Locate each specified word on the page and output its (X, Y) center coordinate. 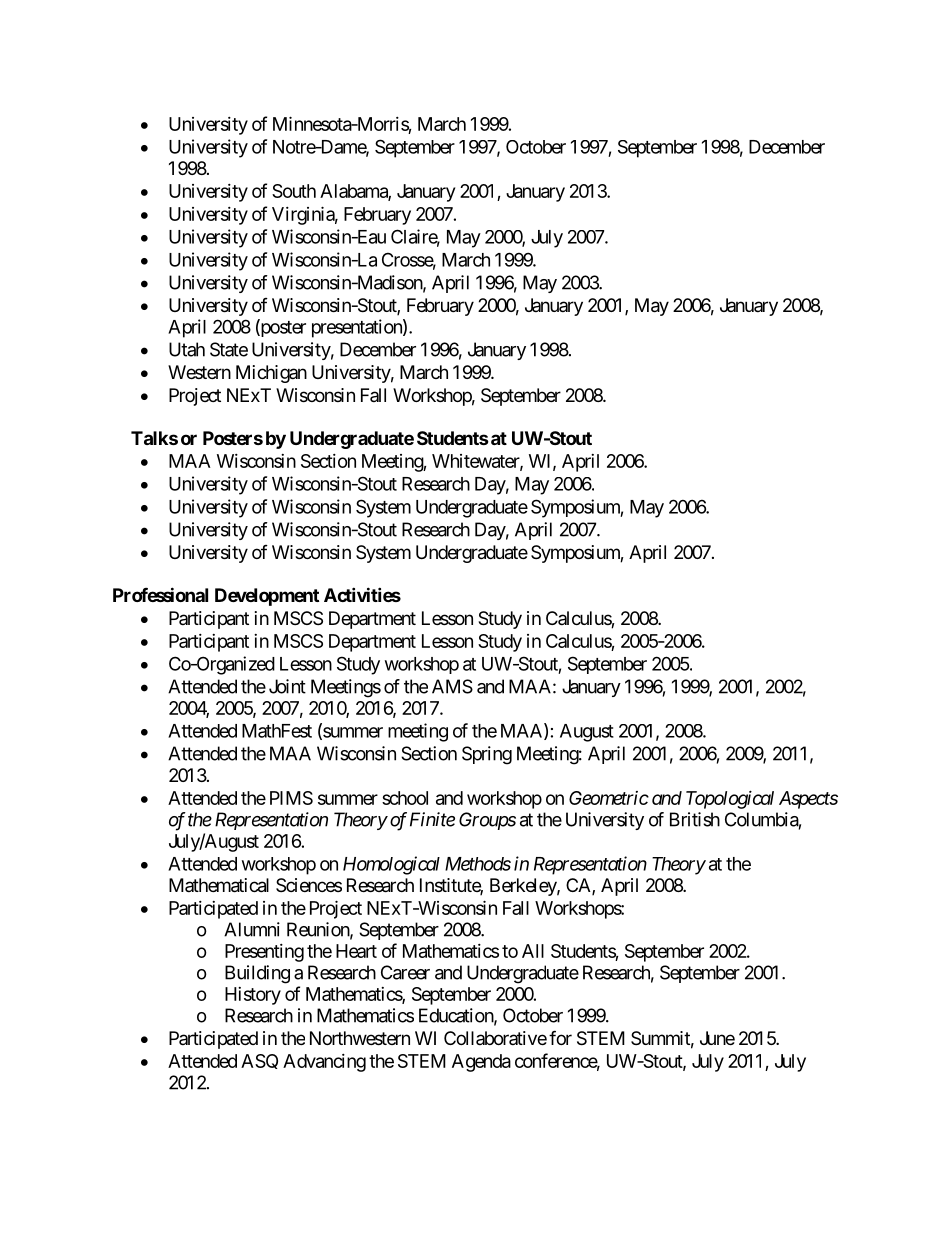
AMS (452, 686)
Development (267, 597)
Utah (187, 349)
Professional (160, 594)
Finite (432, 819)
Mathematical (219, 885)
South (294, 191)
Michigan (271, 374)
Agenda (481, 1063)
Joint (287, 686)
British (695, 819)
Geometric (609, 798)
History (253, 996)
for (560, 1037)
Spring (487, 755)
